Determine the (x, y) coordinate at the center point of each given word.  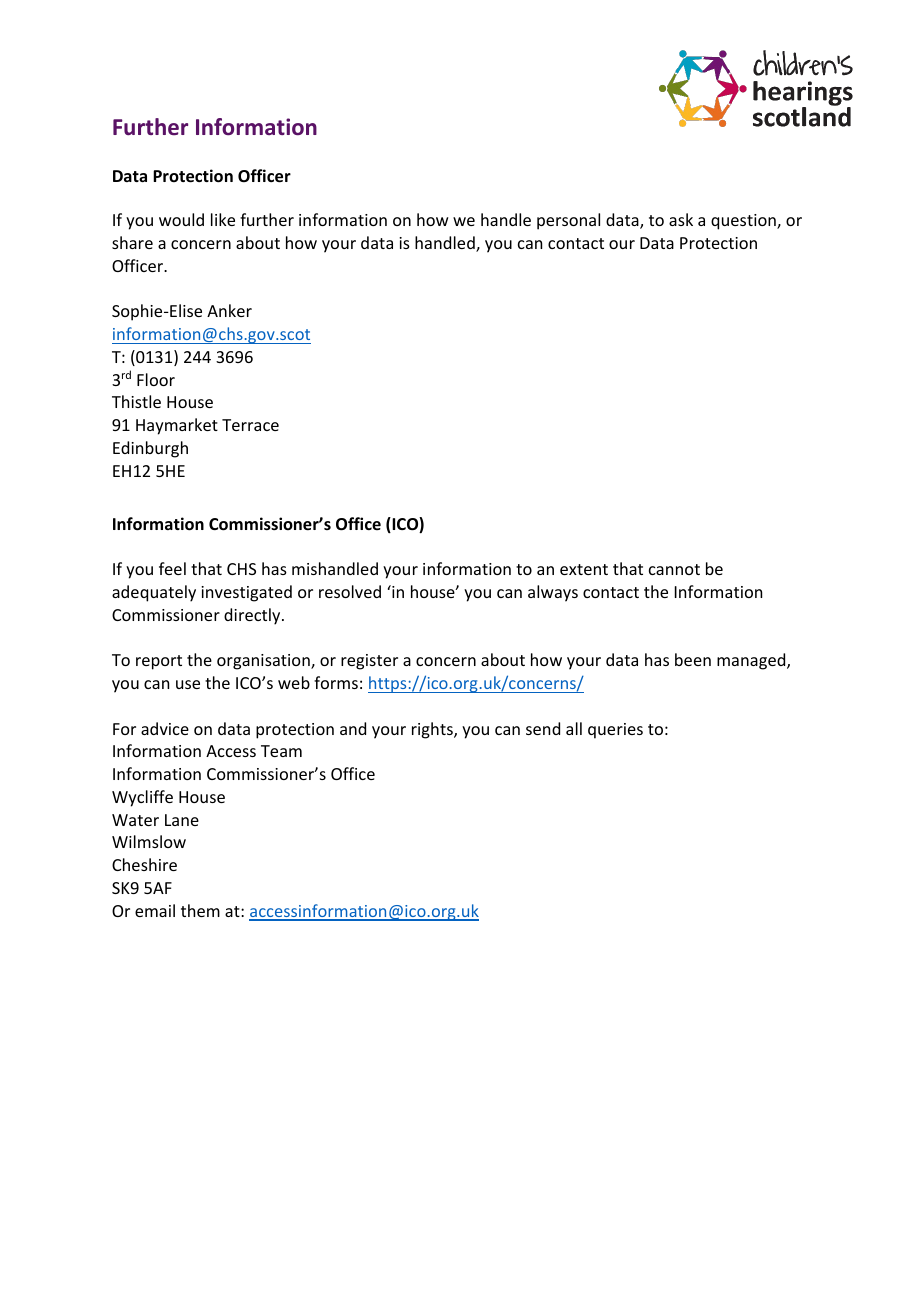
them (200, 910)
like (223, 219)
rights (433, 730)
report (159, 662)
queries (615, 731)
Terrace (250, 425)
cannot (674, 569)
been (693, 659)
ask (681, 219)
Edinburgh (150, 449)
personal (568, 221)
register (369, 662)
